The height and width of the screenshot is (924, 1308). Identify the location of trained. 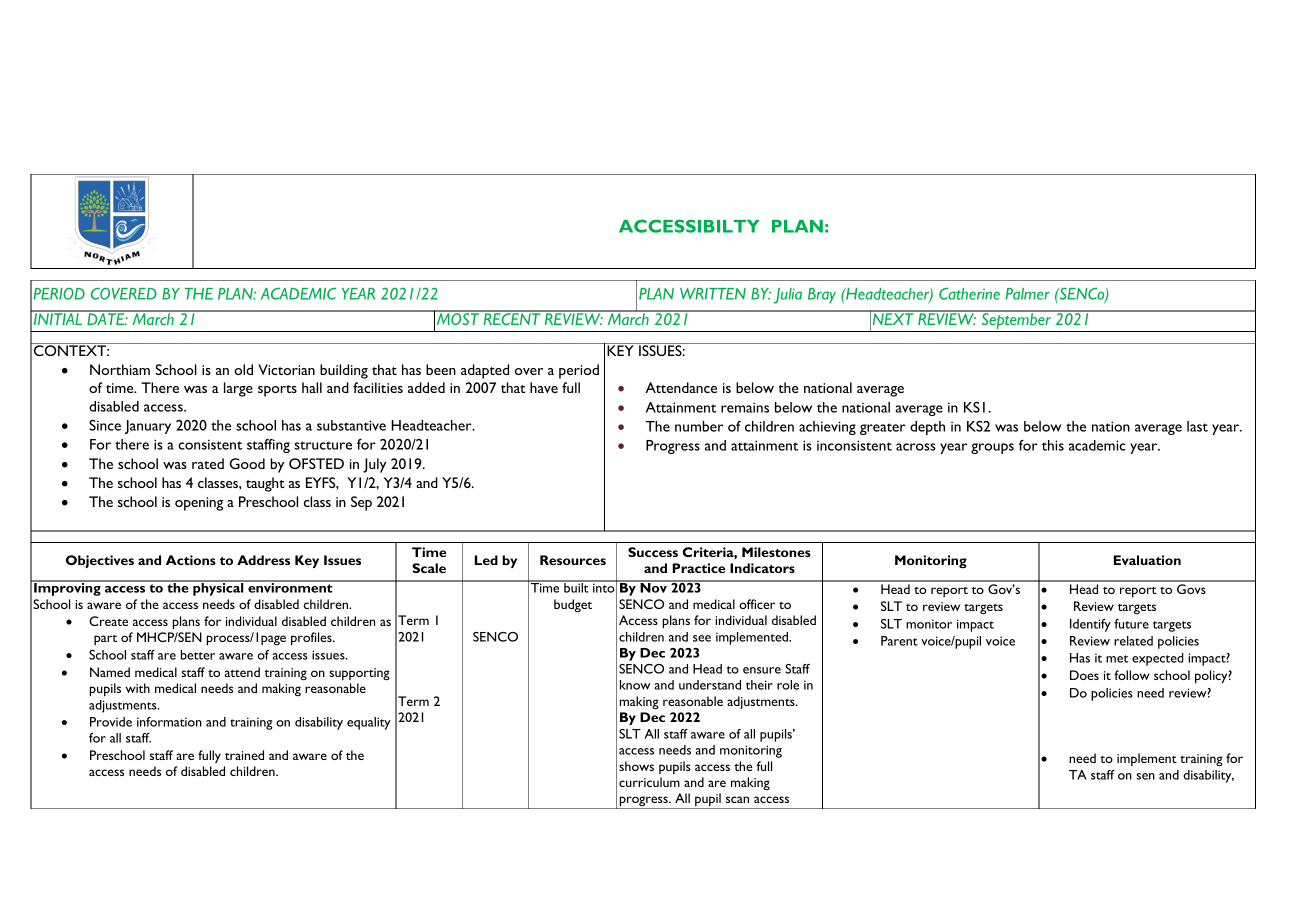
(244, 755).
